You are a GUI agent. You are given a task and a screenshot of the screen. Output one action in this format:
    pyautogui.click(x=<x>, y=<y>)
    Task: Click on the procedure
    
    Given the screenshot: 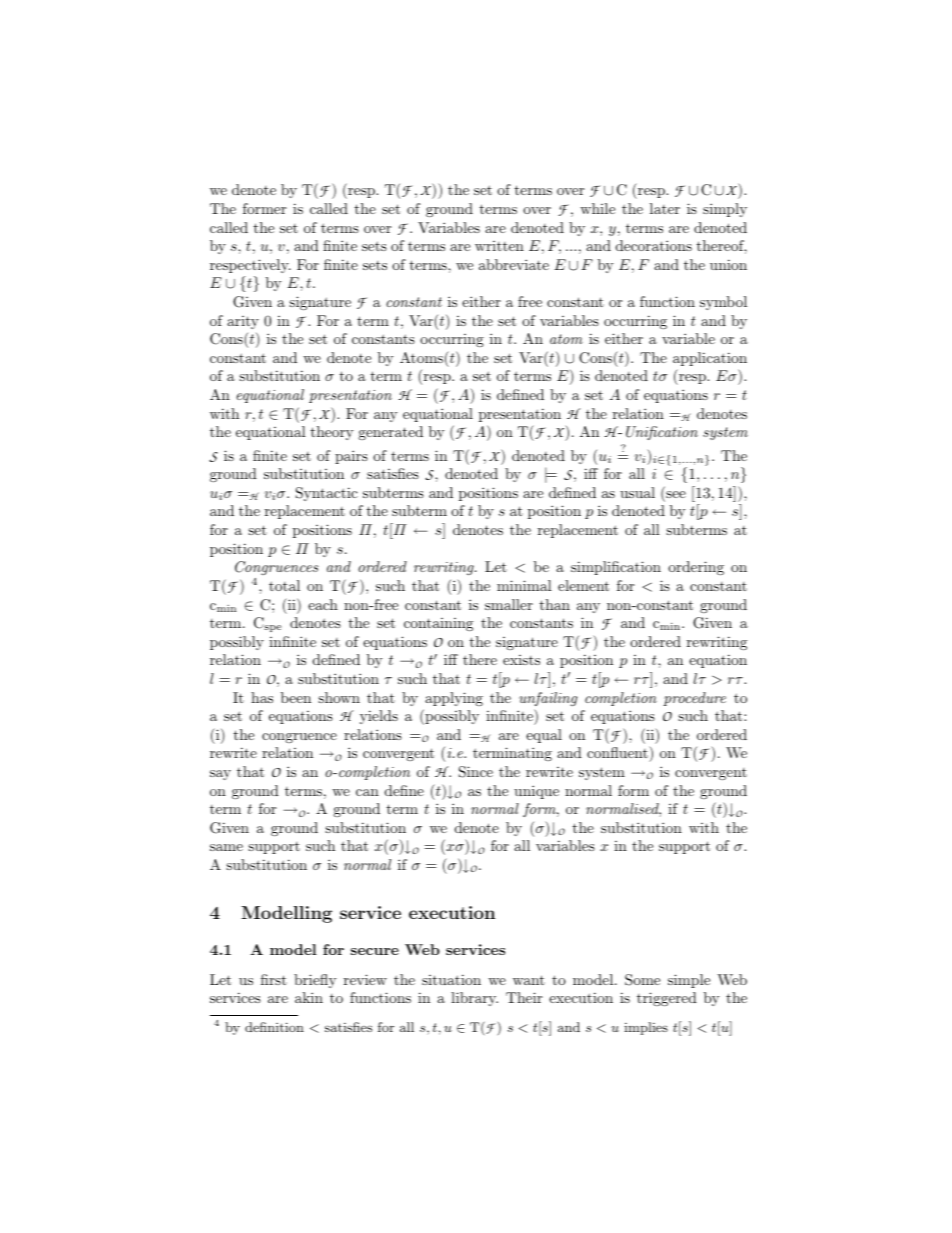 What is the action you would take?
    pyautogui.click(x=694, y=699)
